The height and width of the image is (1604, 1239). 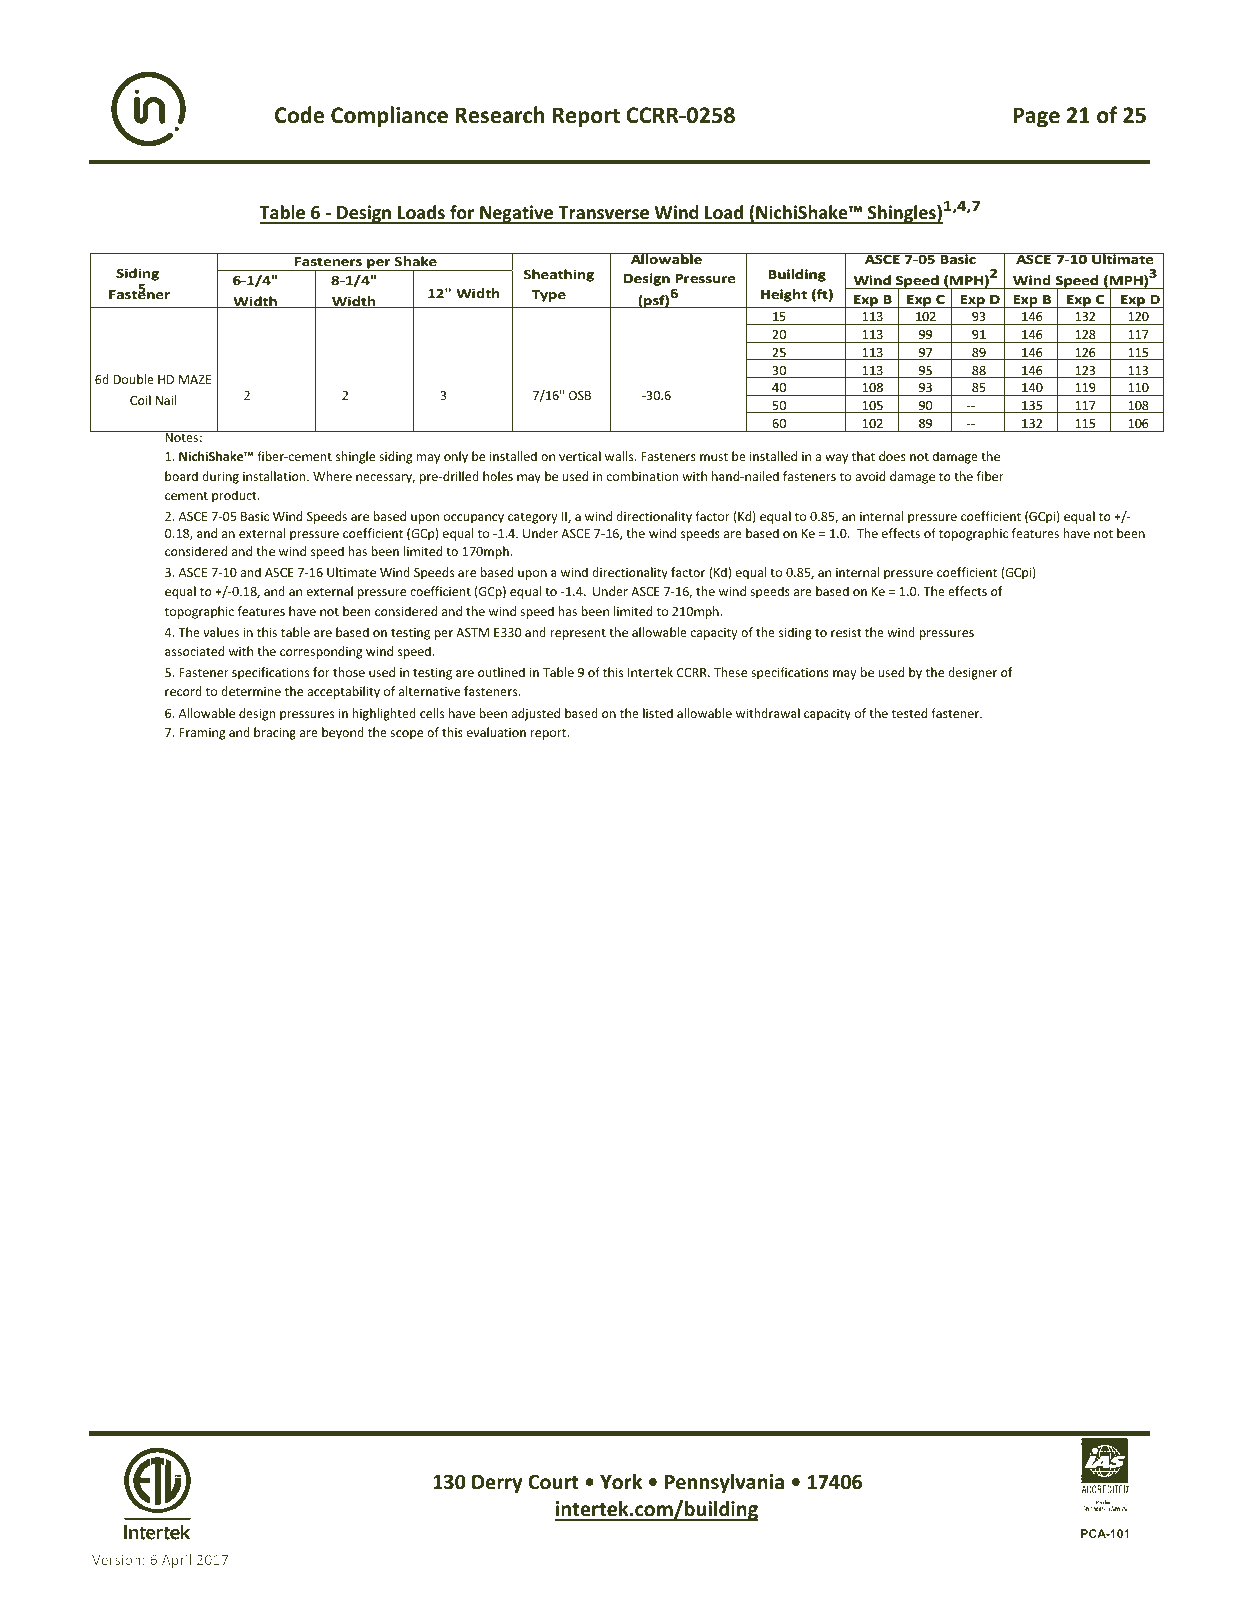 What do you see at coordinates (496, 732) in the image?
I see `evaluation` at bounding box center [496, 732].
